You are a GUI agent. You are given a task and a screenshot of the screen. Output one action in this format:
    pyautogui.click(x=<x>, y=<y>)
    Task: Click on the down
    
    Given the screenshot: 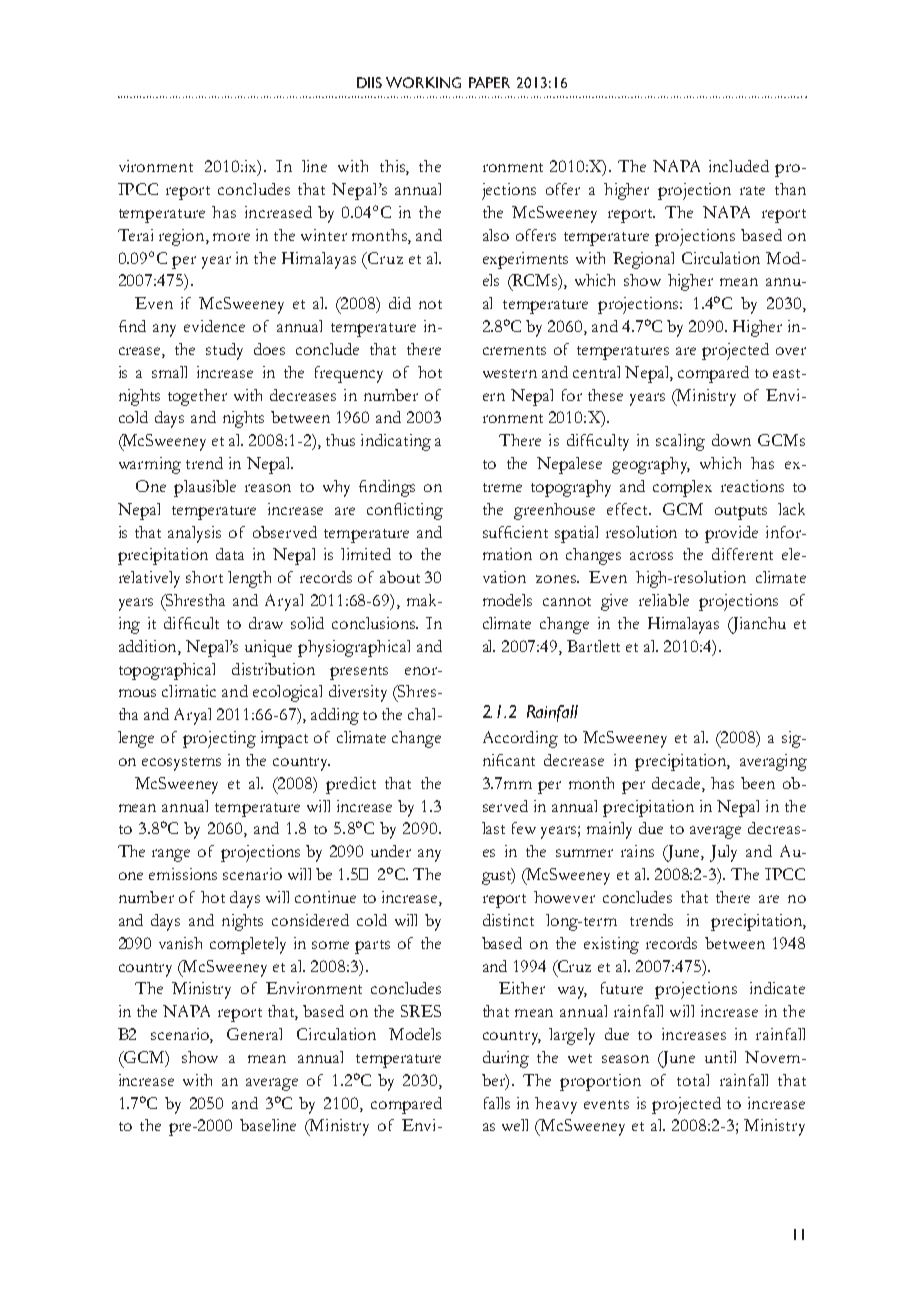 What is the action you would take?
    pyautogui.click(x=731, y=440)
